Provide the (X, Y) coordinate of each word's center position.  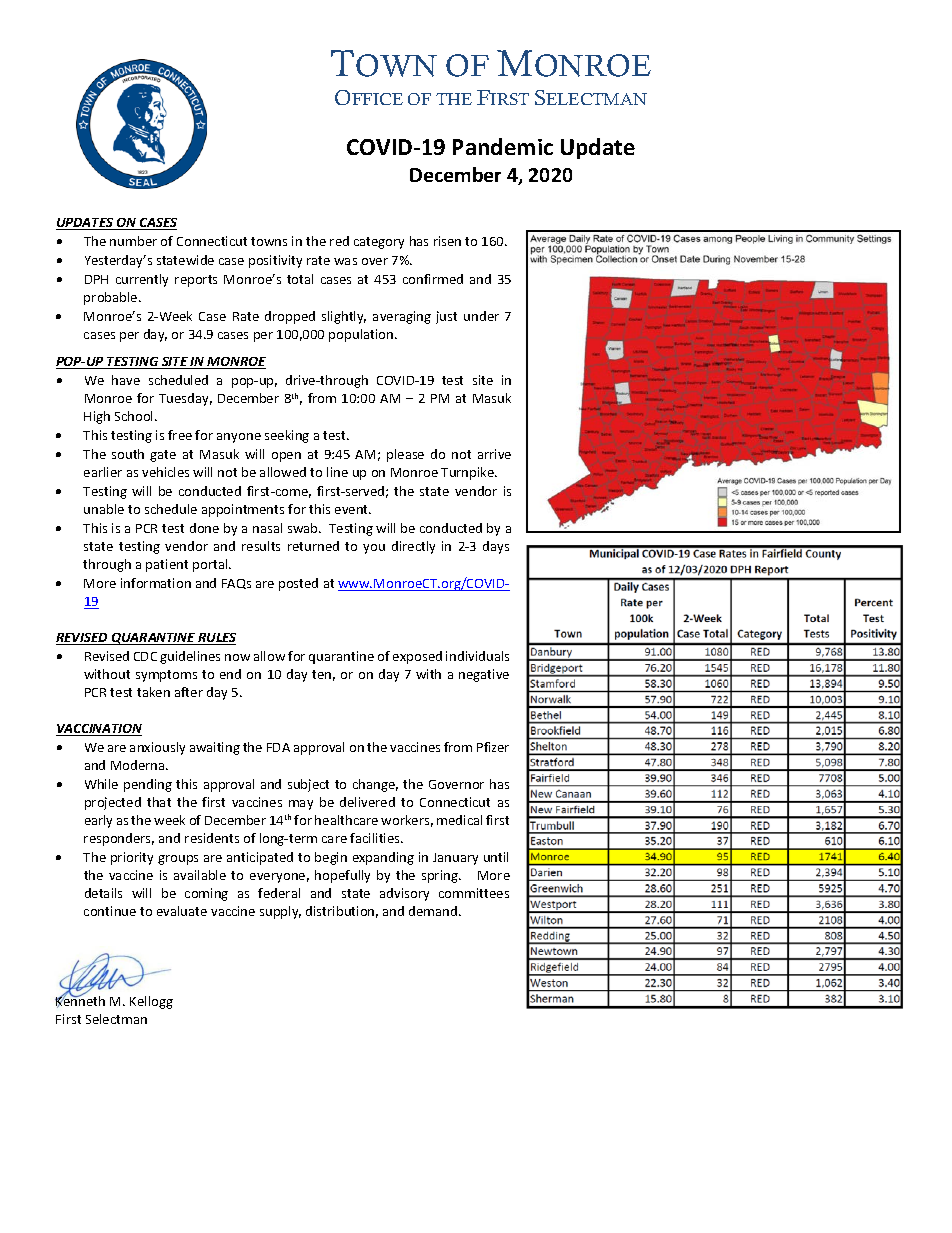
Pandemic (503, 146)
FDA (278, 747)
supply (280, 912)
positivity (275, 261)
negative (484, 675)
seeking (287, 436)
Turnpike (469, 473)
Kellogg (151, 1002)
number (133, 241)
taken (153, 692)
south (128, 454)
